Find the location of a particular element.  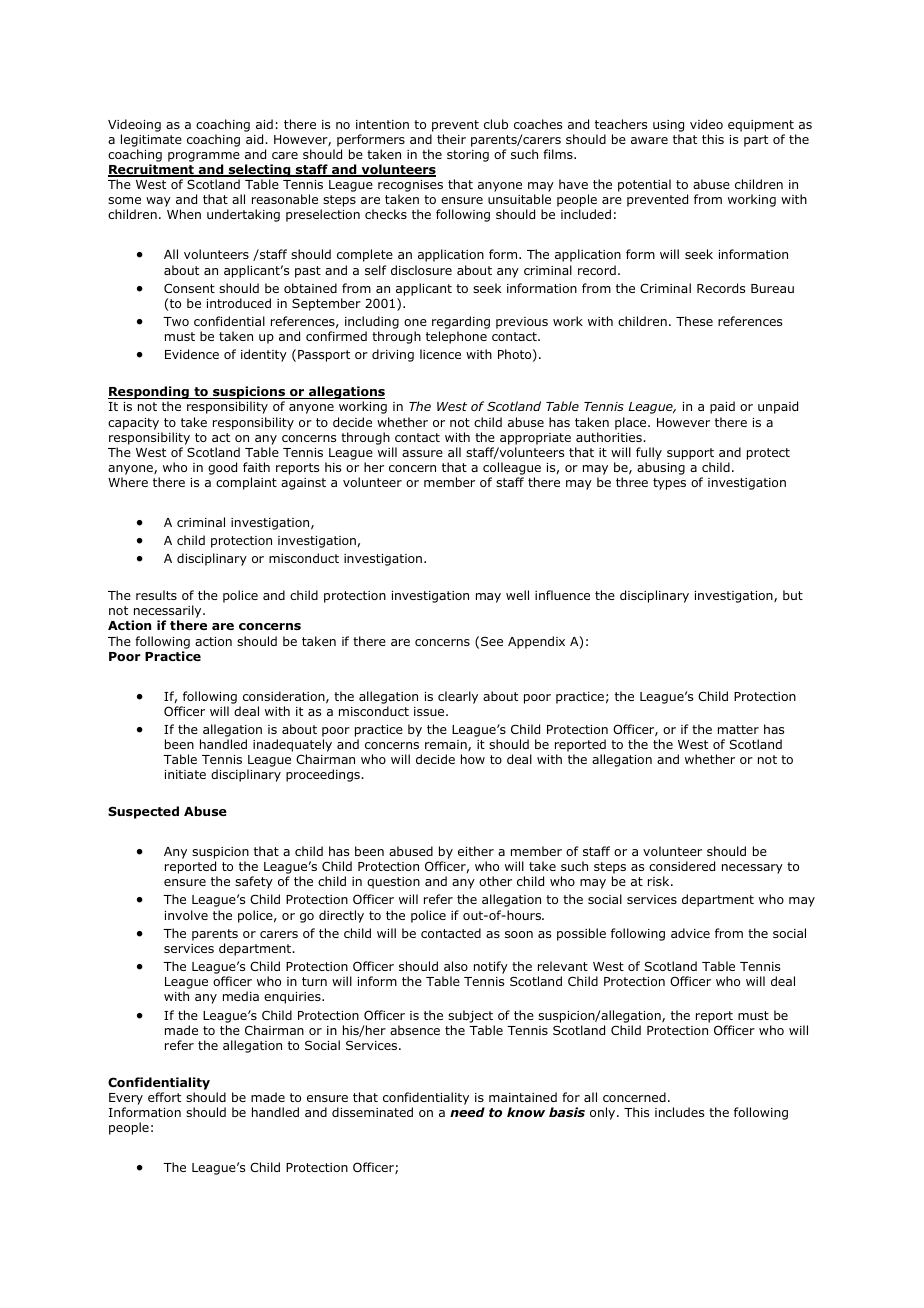

storing is located at coordinates (468, 156).
